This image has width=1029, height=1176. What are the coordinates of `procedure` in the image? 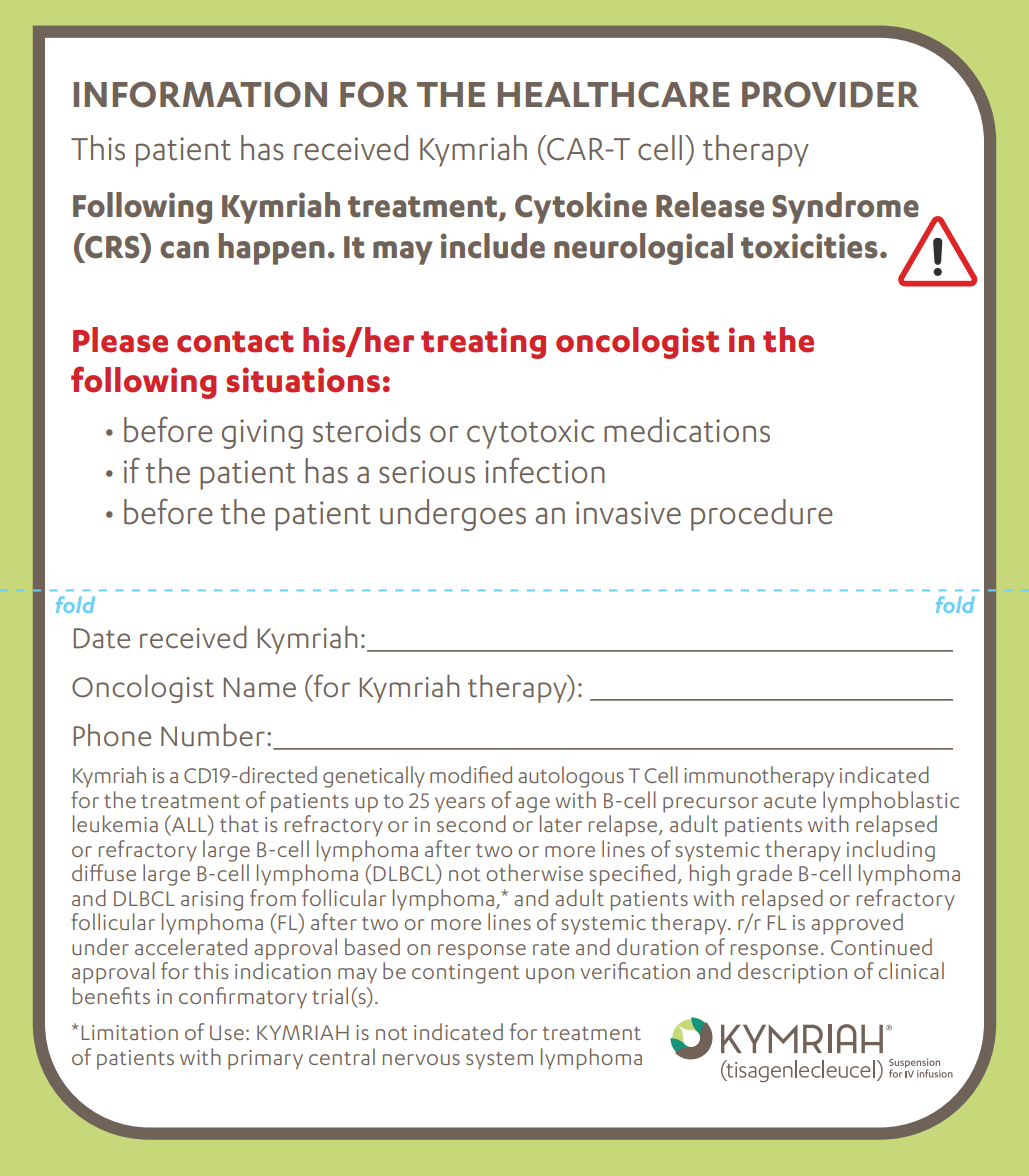 It's located at (761, 515).
